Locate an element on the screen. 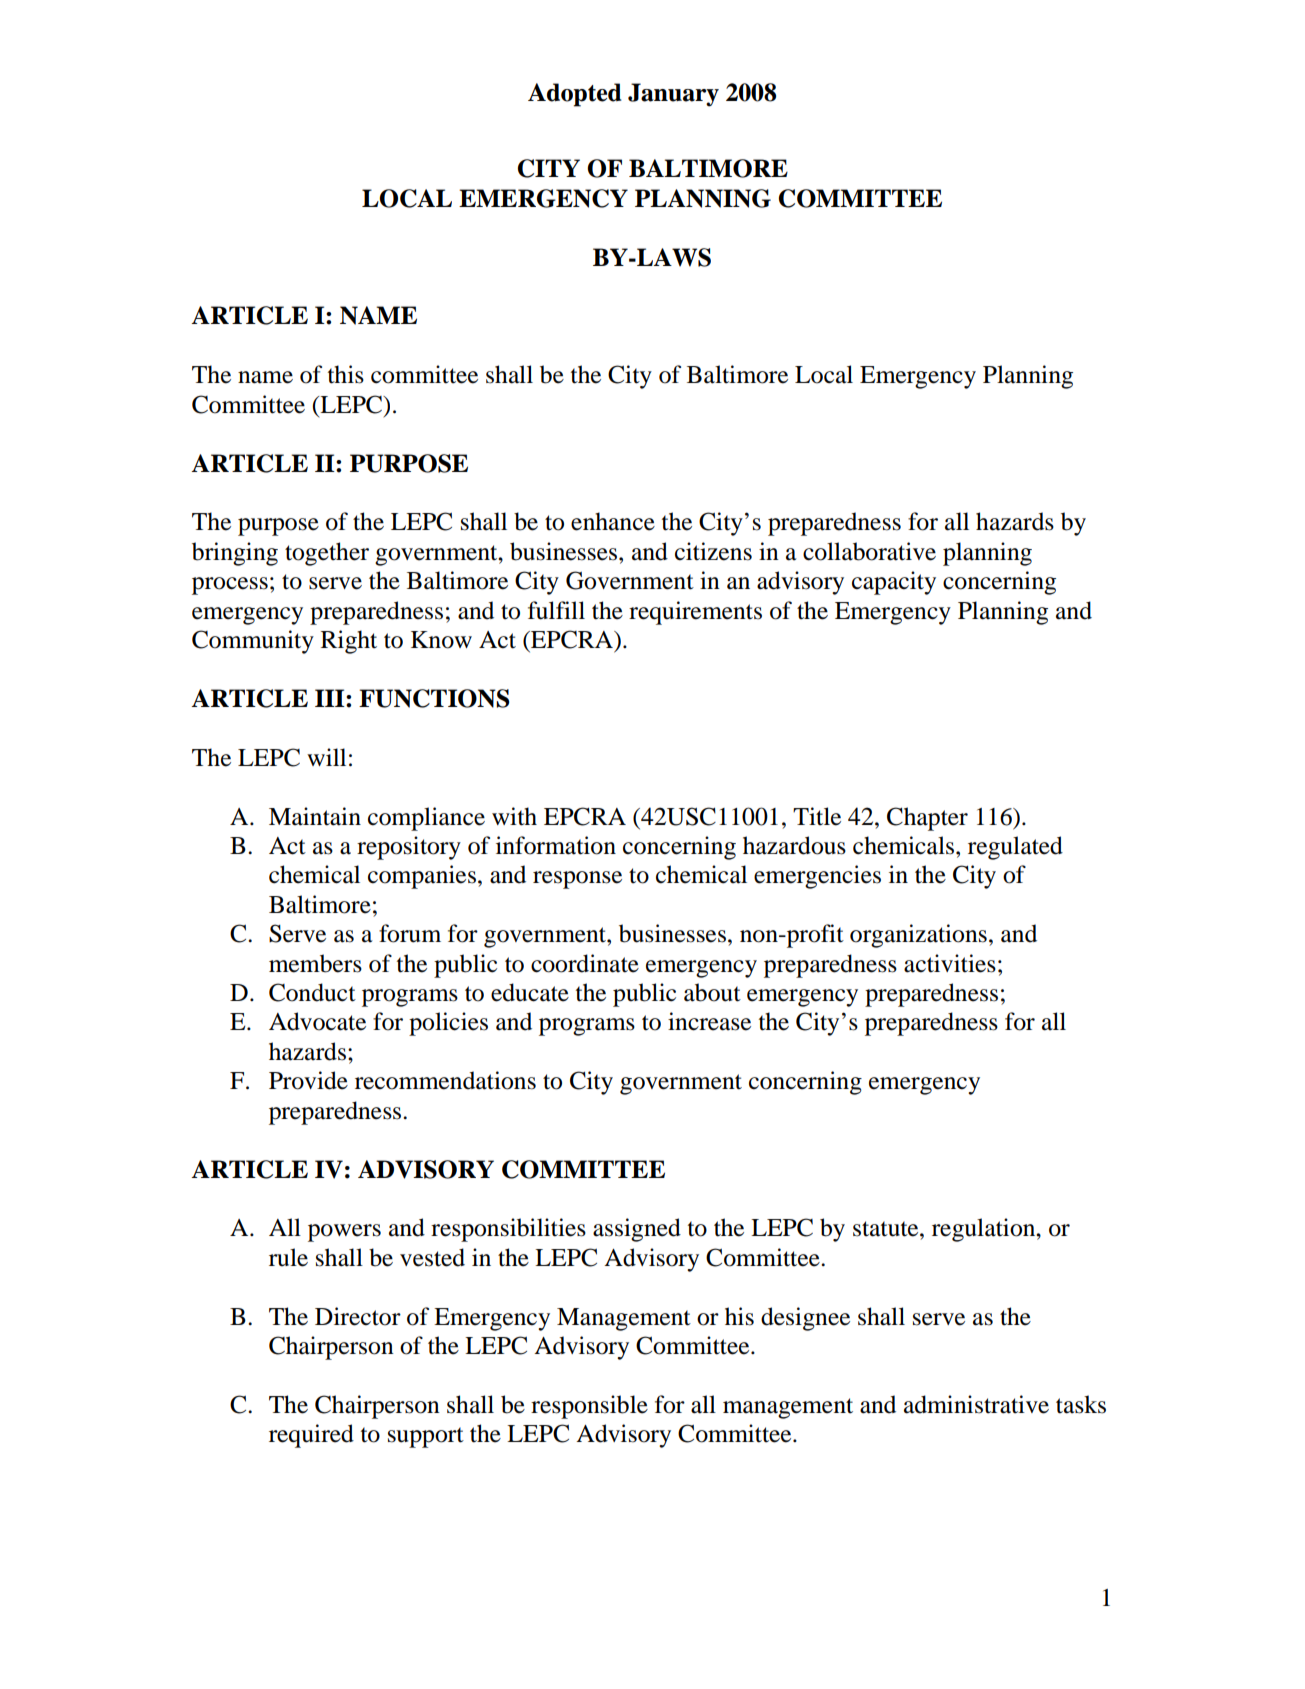 This screenshot has width=1305, height=1689. responsible is located at coordinates (589, 1407).
